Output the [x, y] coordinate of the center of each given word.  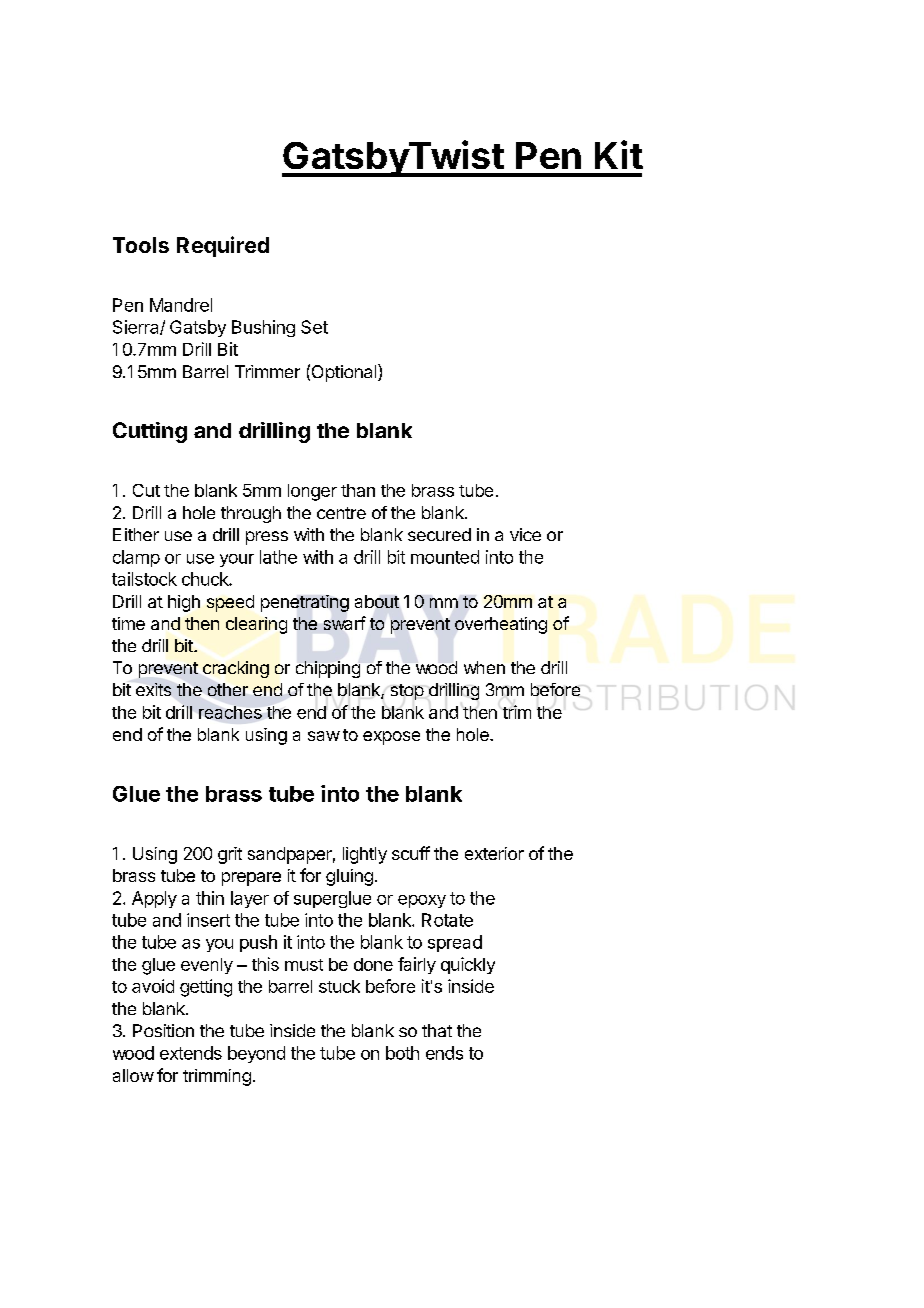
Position [163, 1030]
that [437, 1030]
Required [223, 246]
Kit [619, 154]
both [402, 1053]
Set [314, 327]
